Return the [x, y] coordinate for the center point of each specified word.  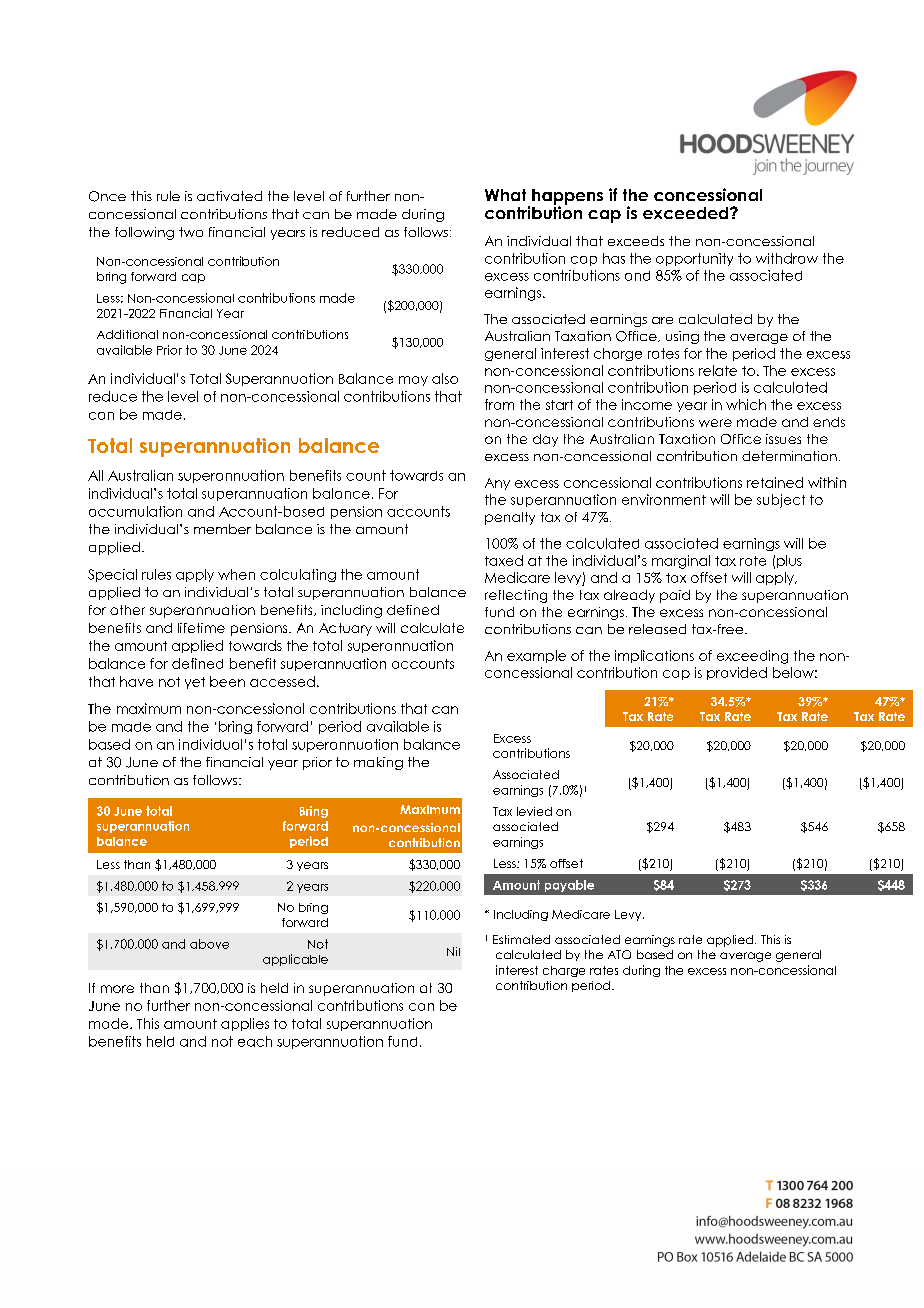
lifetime [201, 628]
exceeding [752, 657]
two [191, 232]
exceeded [687, 213]
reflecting [516, 596]
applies [245, 1024]
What [505, 195]
